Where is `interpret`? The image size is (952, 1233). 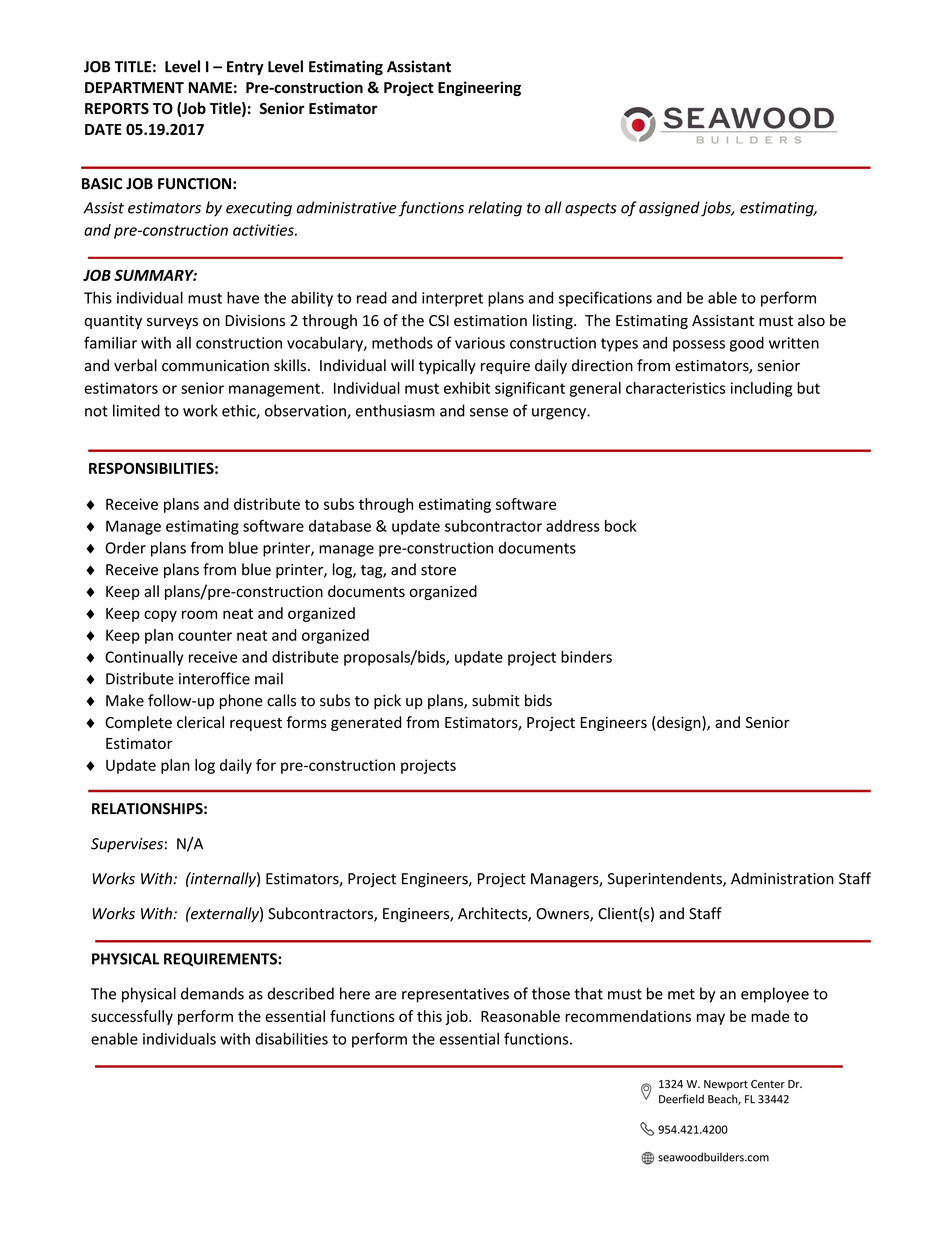 interpret is located at coordinates (452, 299).
